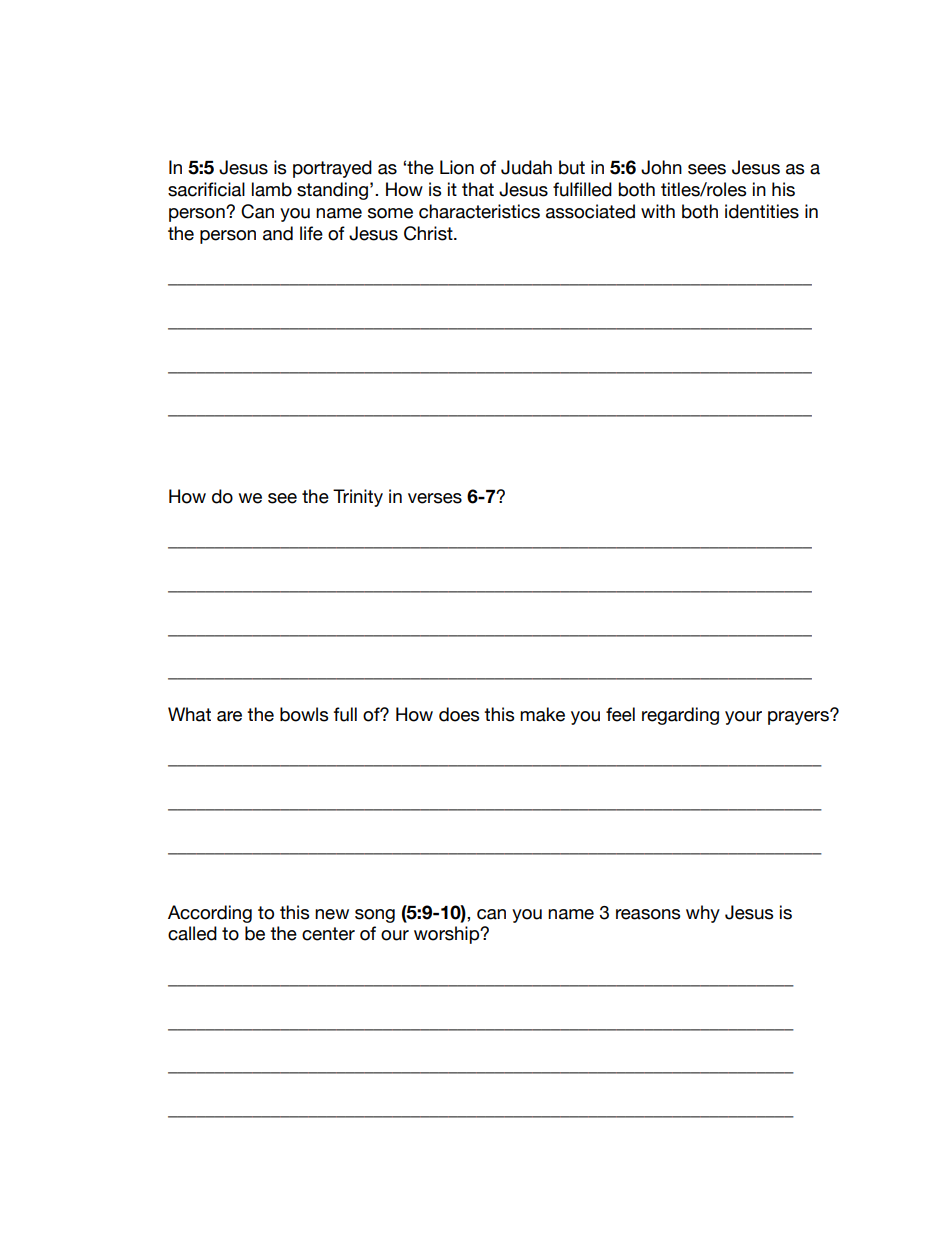 The width and height of the screenshot is (952, 1233). I want to click on verses, so click(435, 498).
